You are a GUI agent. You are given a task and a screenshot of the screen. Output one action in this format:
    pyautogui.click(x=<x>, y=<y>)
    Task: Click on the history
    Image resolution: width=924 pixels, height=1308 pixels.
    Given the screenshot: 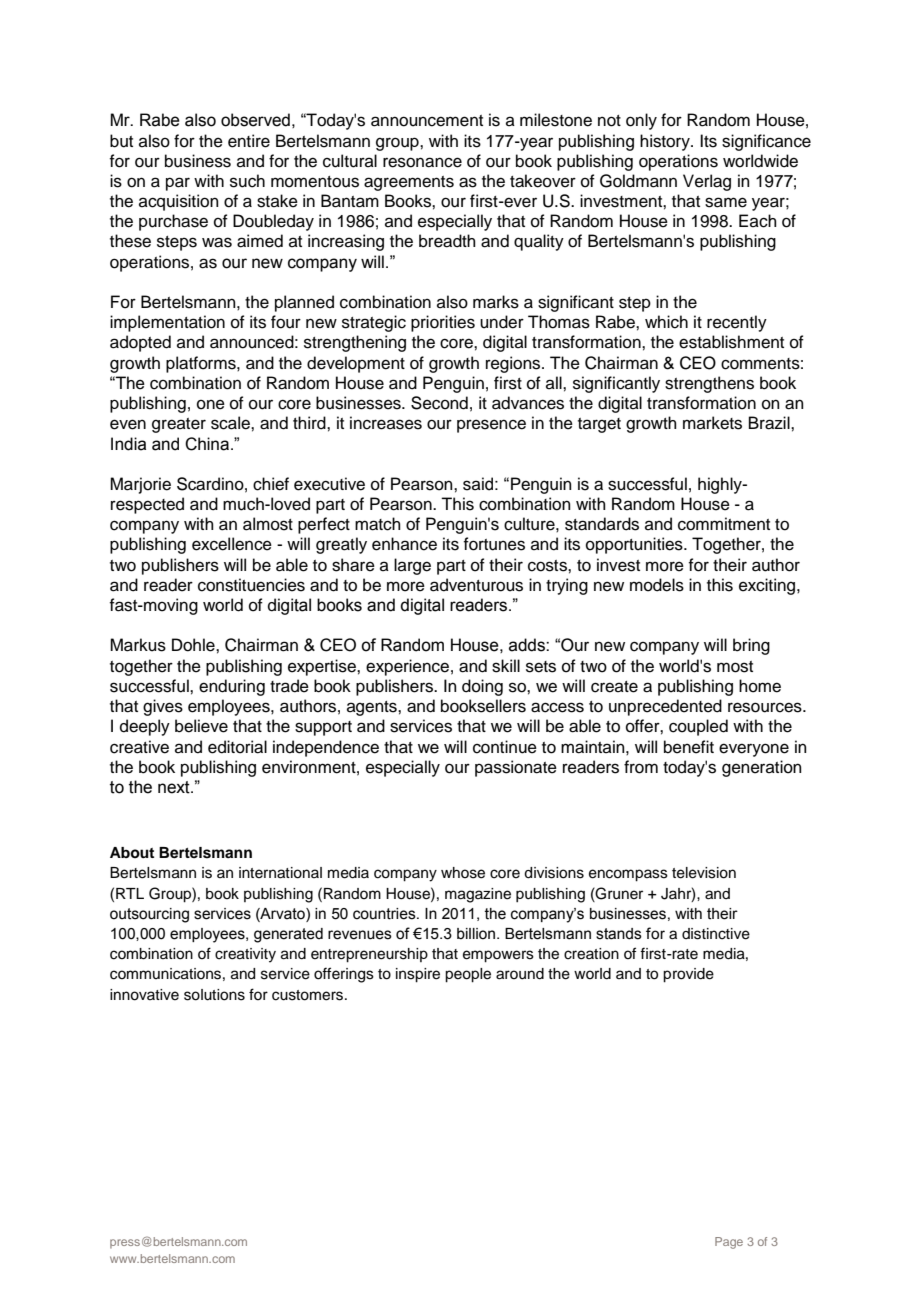 What is the action you would take?
    pyautogui.click(x=666, y=142)
